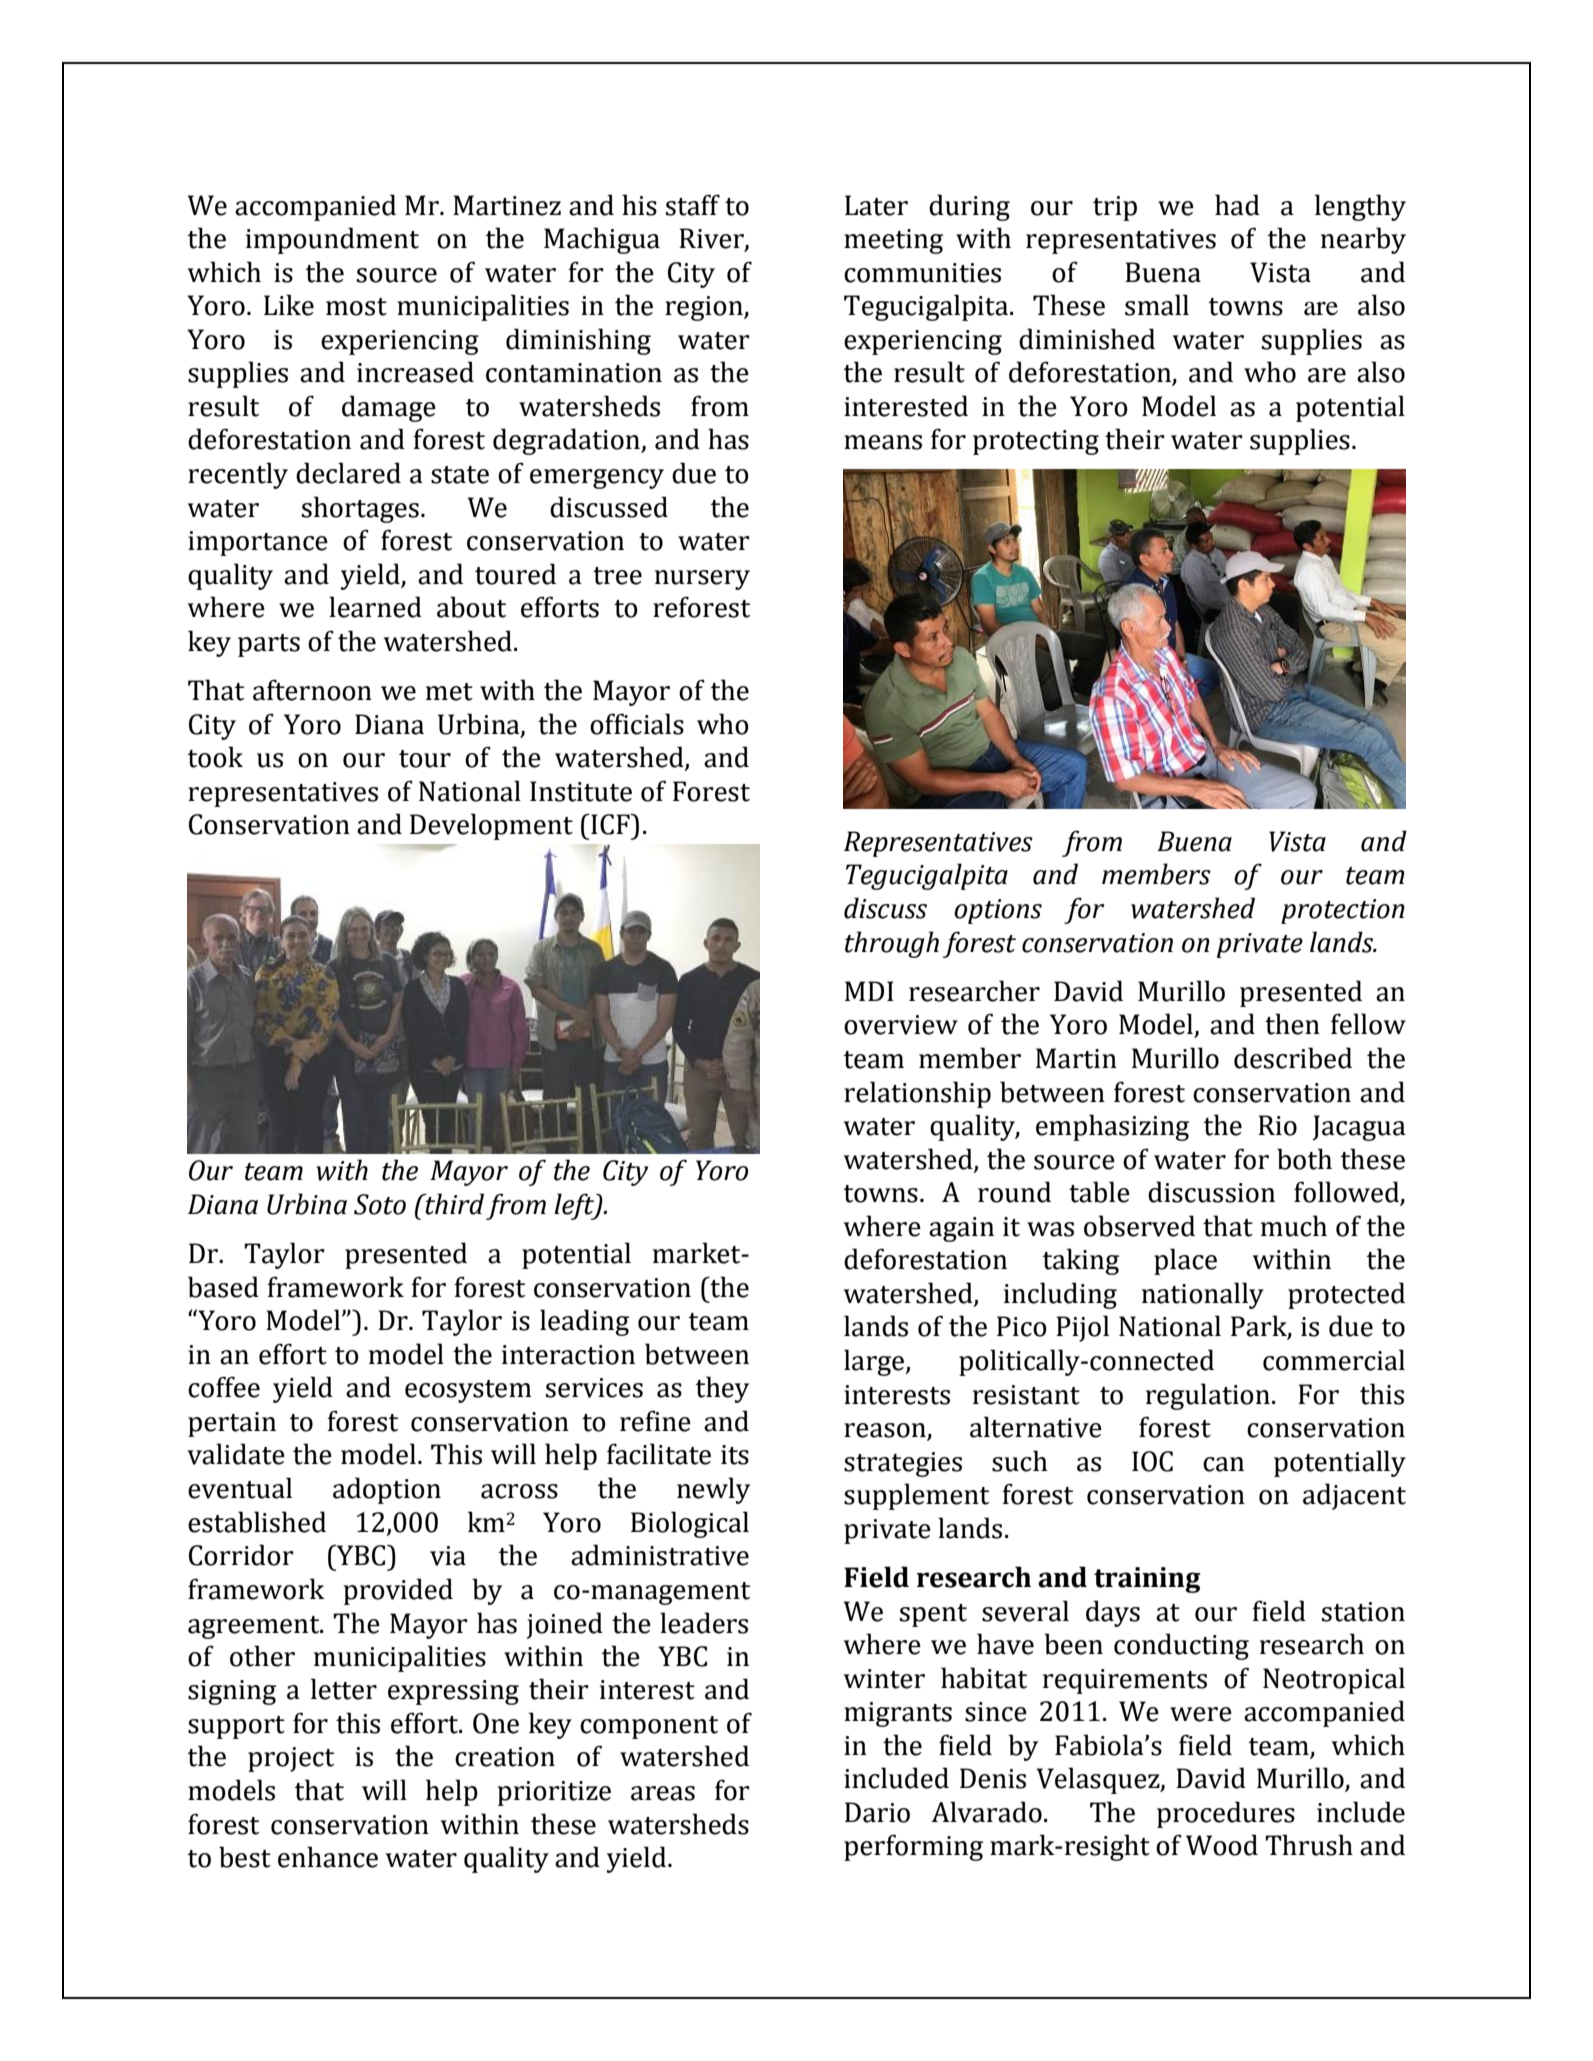  I want to click on meeting, so click(893, 241).
